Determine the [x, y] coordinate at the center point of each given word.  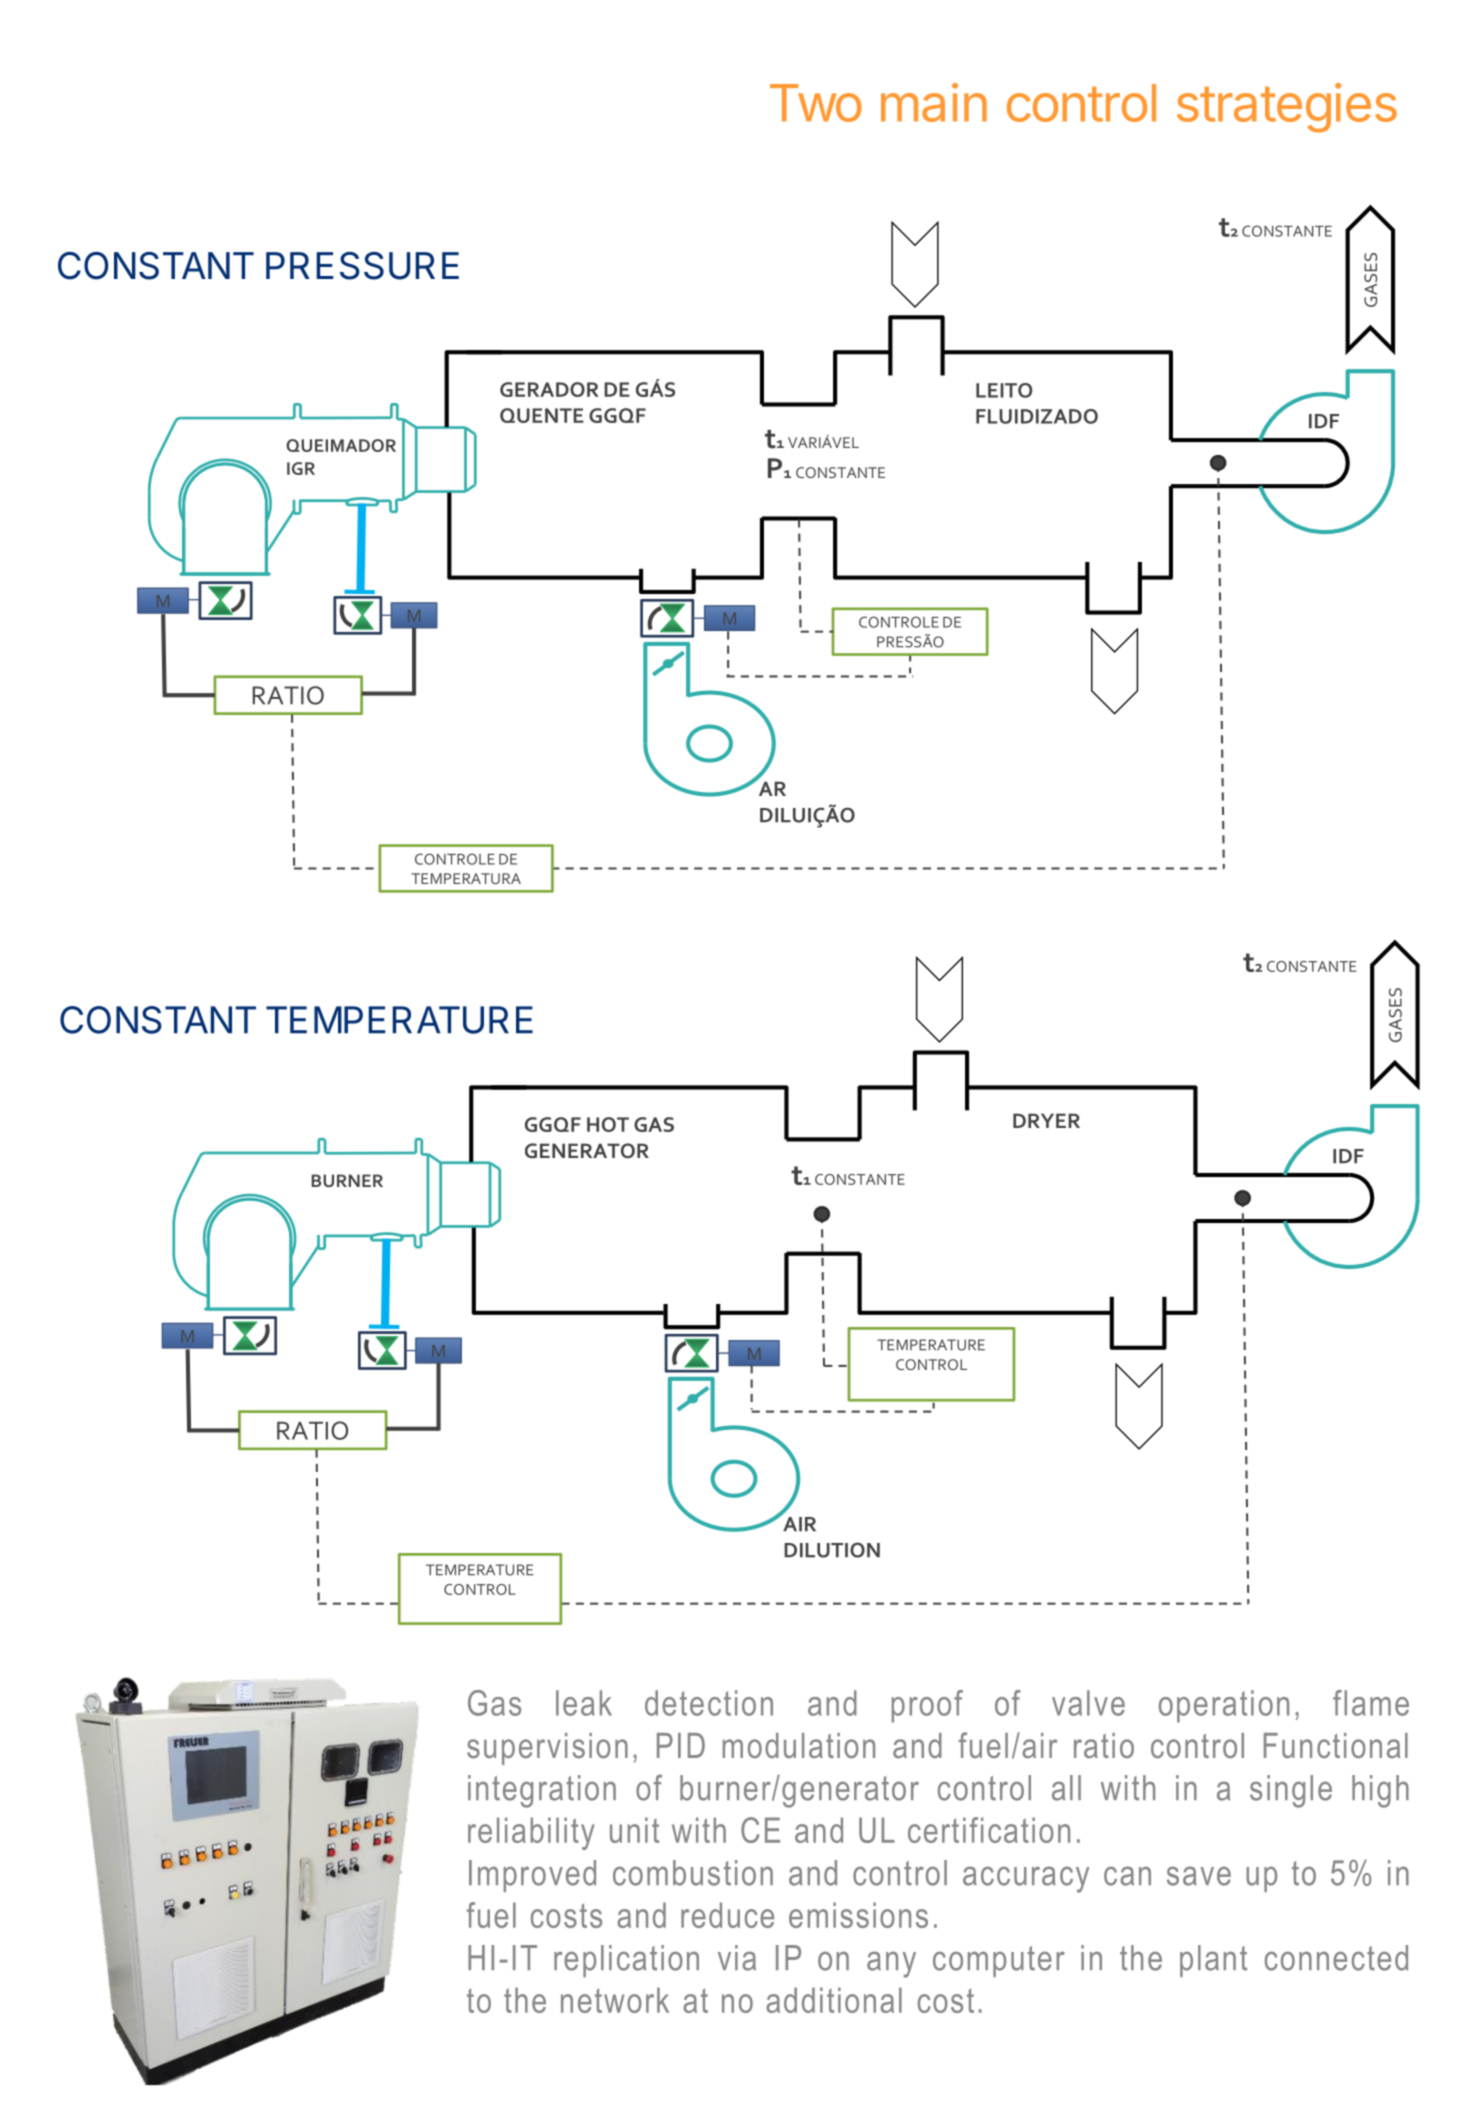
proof [927, 1706]
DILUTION [832, 1550]
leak [584, 1703]
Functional [1336, 1745]
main [934, 102]
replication [626, 1961]
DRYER [1046, 1120]
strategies [1287, 108]
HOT [608, 1124]
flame [1371, 1703]
